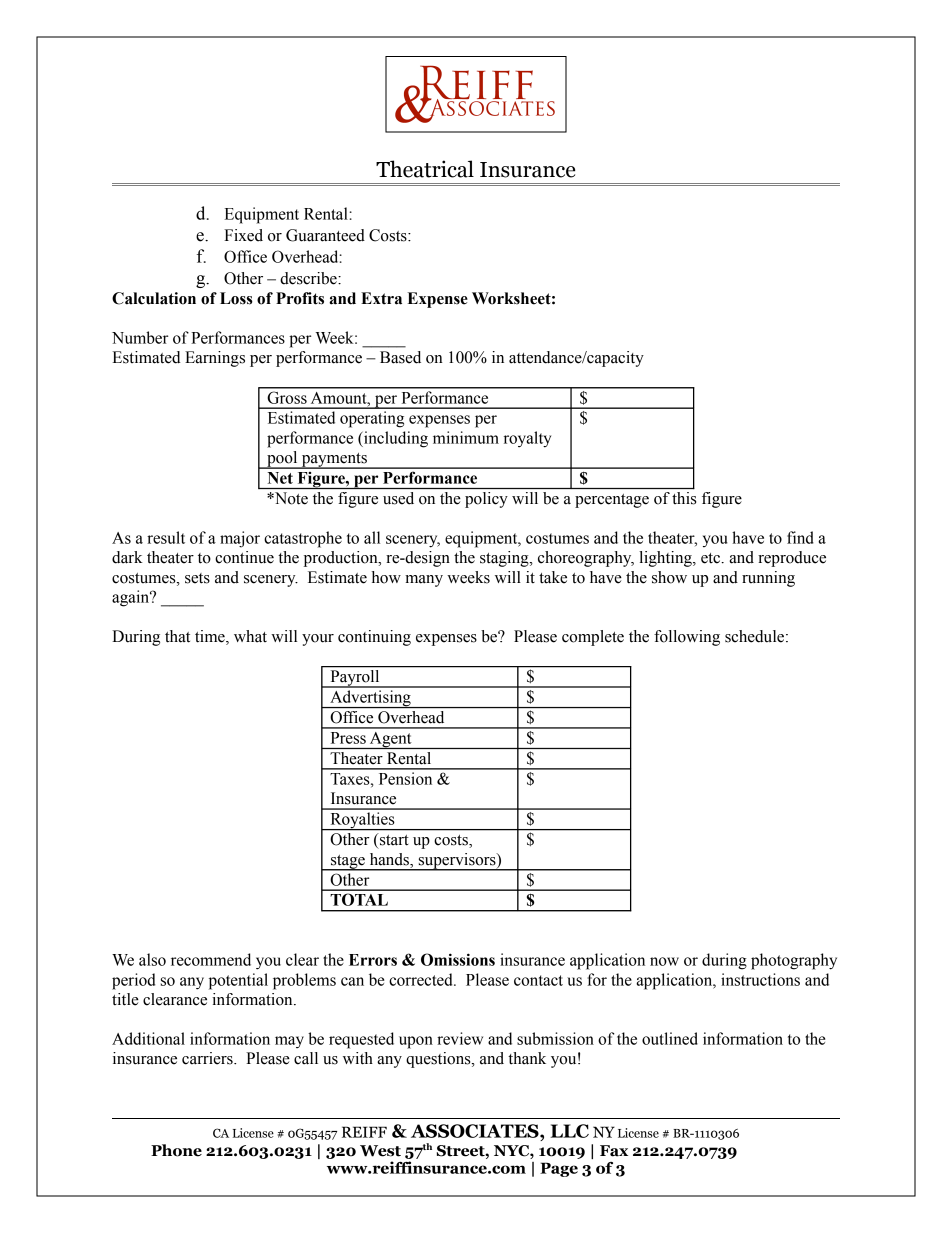 Image resolution: width=952 pixels, height=1233 pixels. Describe the element at coordinates (664, 961) in the page. I see `now` at that location.
